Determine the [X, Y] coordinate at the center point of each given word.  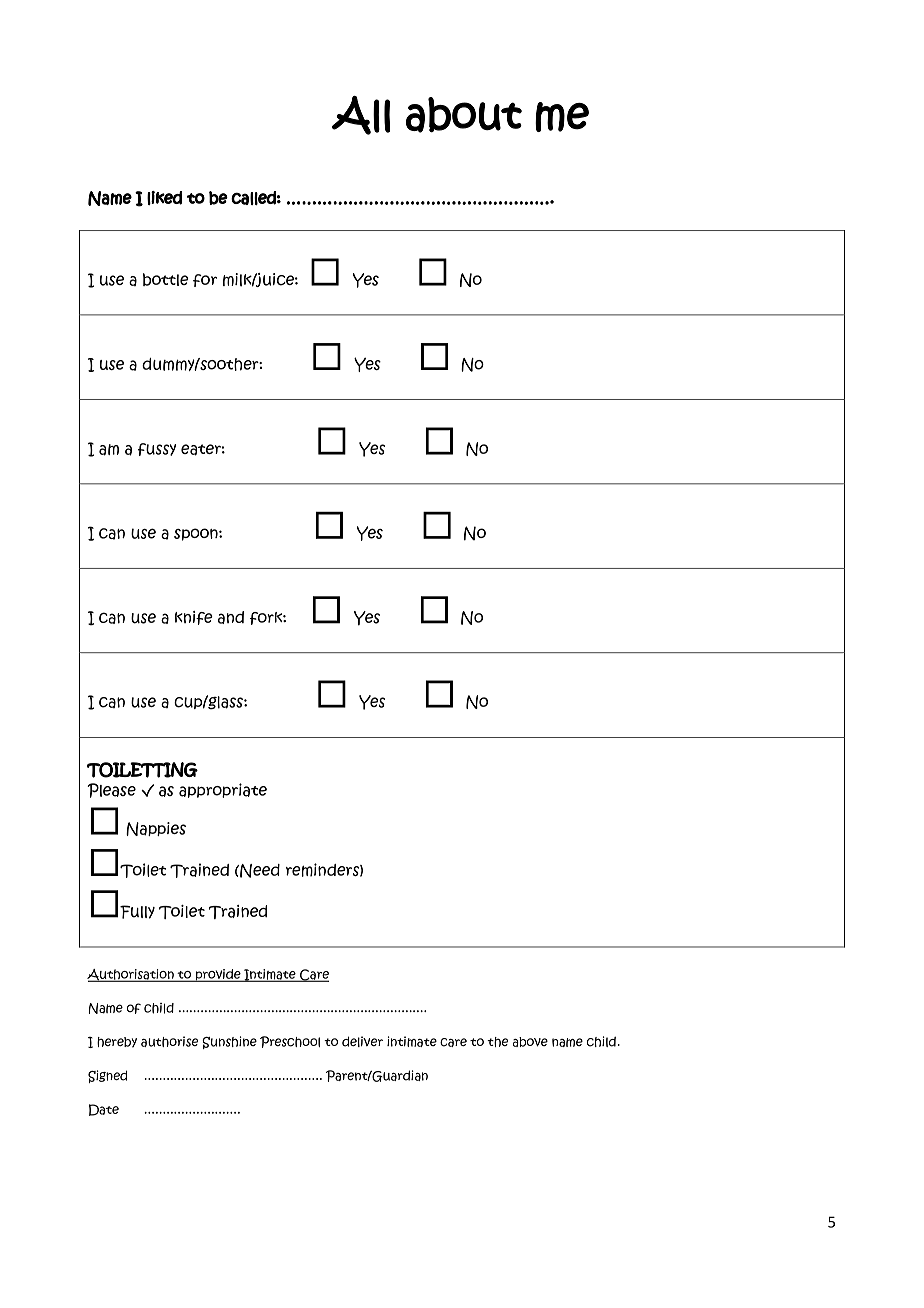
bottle [166, 279]
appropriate [223, 790]
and [231, 617]
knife [194, 618]
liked [164, 198]
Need [259, 871]
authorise [169, 1041]
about [464, 115]
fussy [157, 449]
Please [112, 790]
